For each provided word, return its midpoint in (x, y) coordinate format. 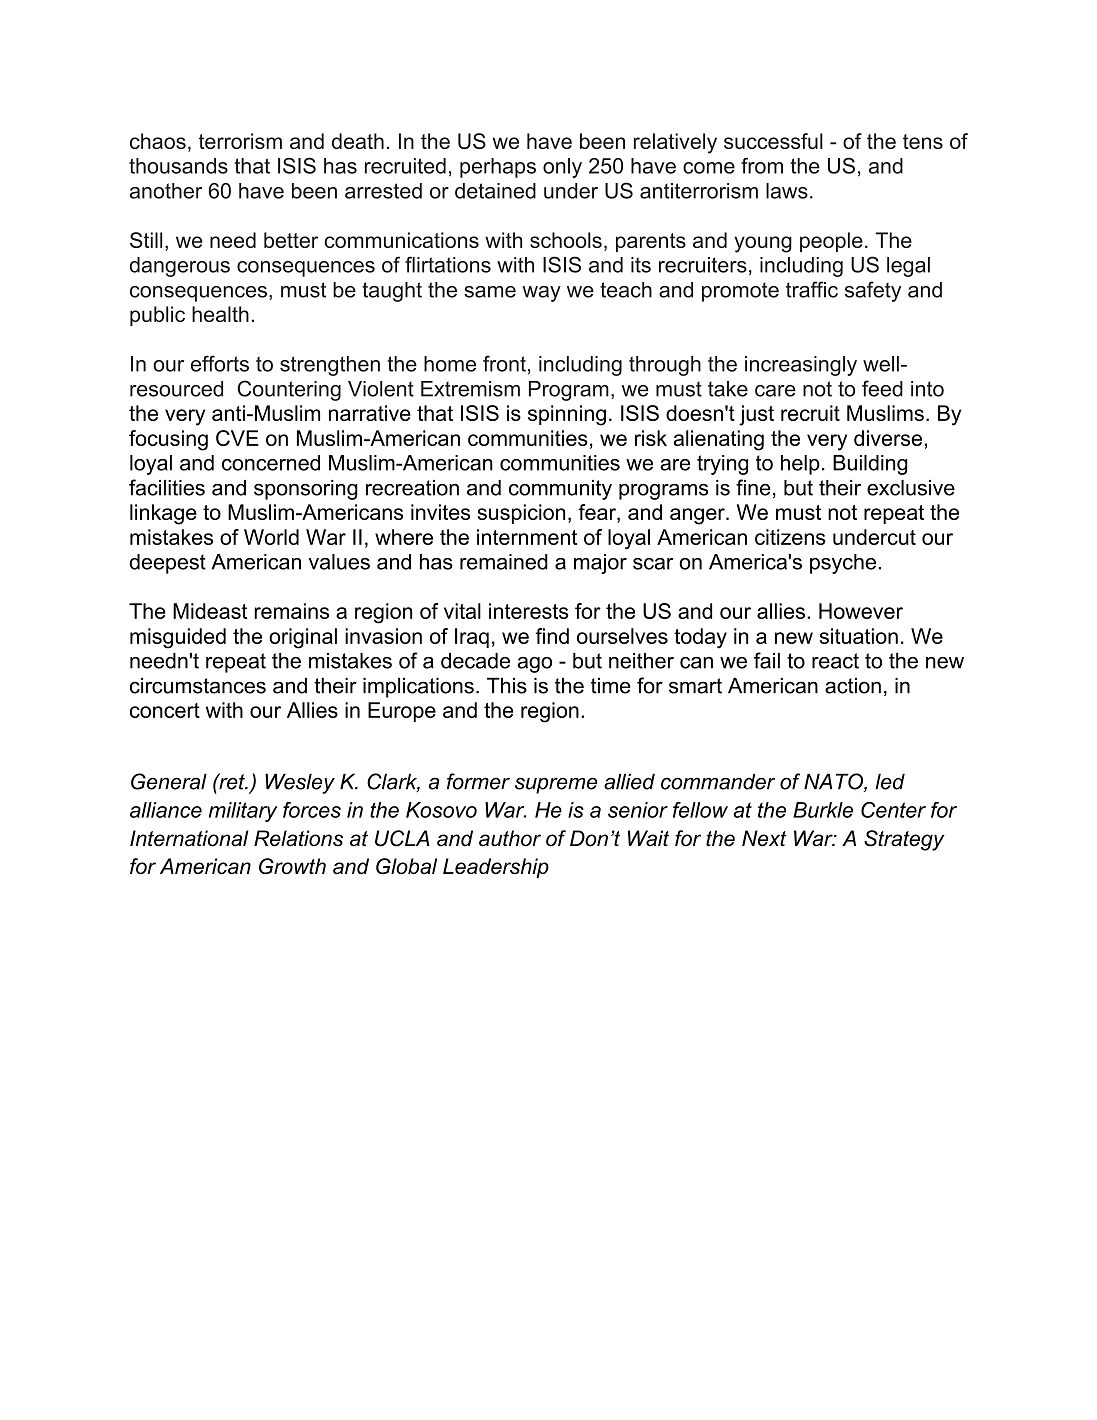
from (762, 166)
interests (529, 611)
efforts (220, 363)
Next (764, 838)
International (189, 838)
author (510, 838)
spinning (567, 415)
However (861, 611)
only (562, 168)
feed (882, 388)
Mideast (210, 611)
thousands (178, 166)
